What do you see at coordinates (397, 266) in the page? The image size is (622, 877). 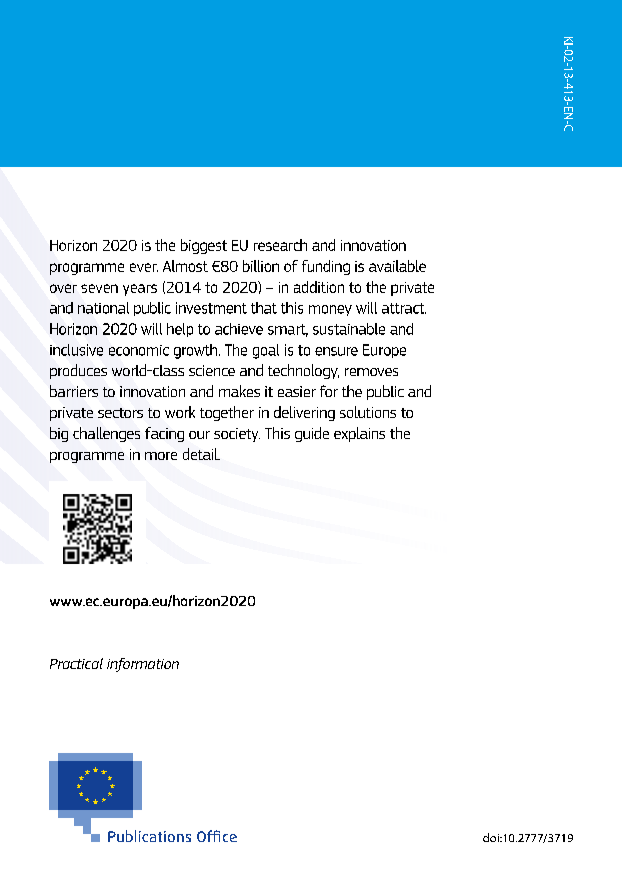 I see `available` at bounding box center [397, 266].
